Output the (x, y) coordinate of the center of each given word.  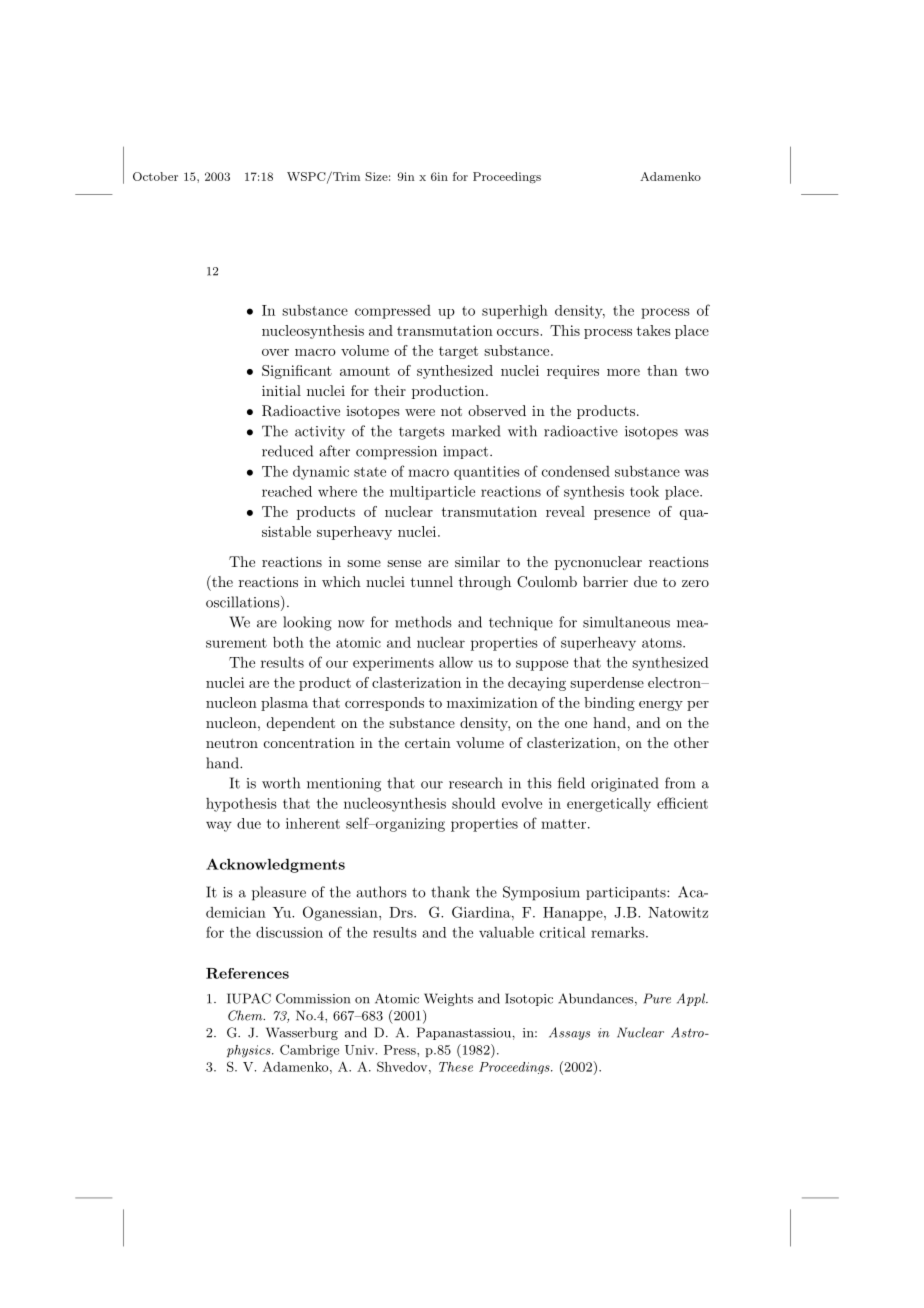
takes (654, 330)
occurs (519, 332)
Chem (246, 1015)
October (155, 176)
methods (423, 622)
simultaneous (626, 622)
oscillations (244, 603)
